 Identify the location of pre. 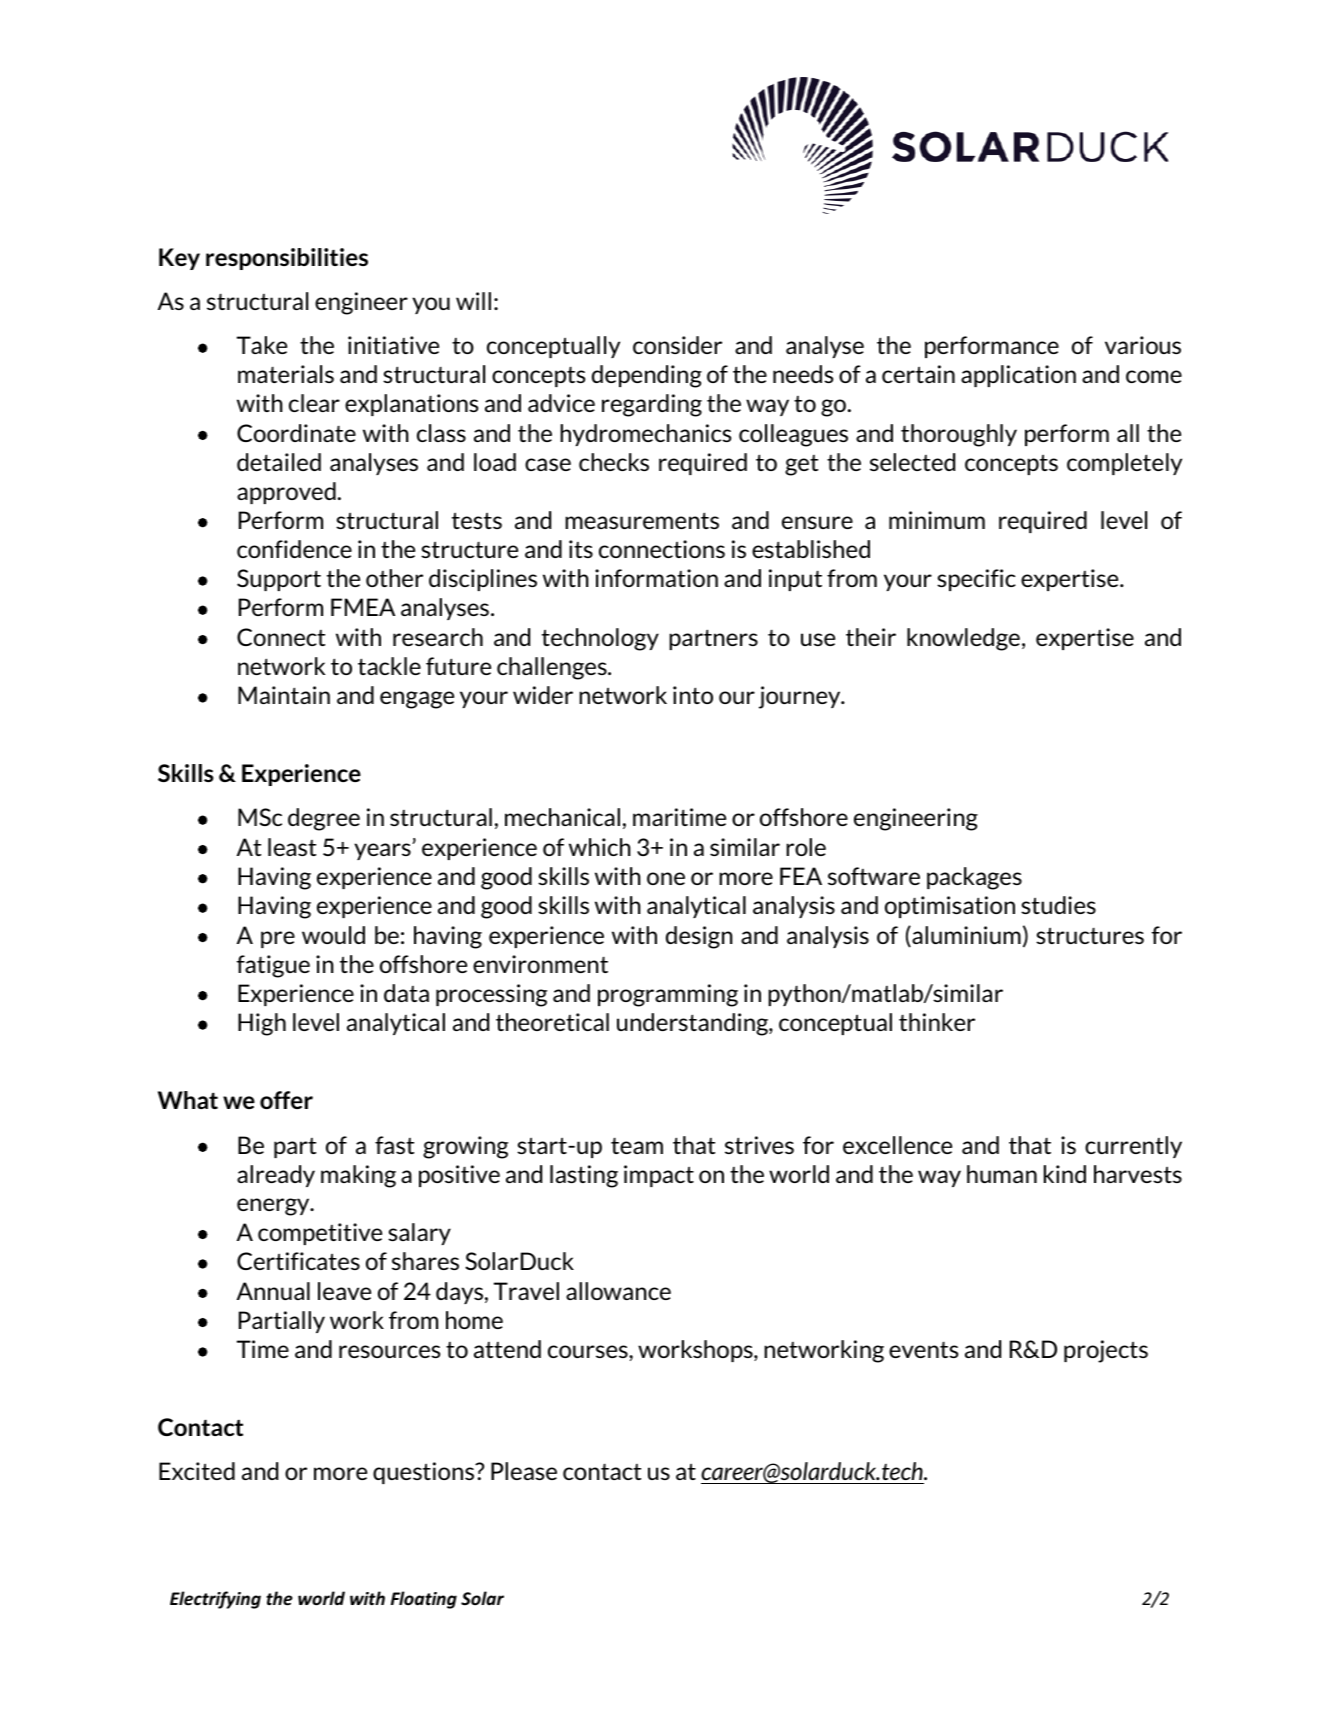
(278, 939).
